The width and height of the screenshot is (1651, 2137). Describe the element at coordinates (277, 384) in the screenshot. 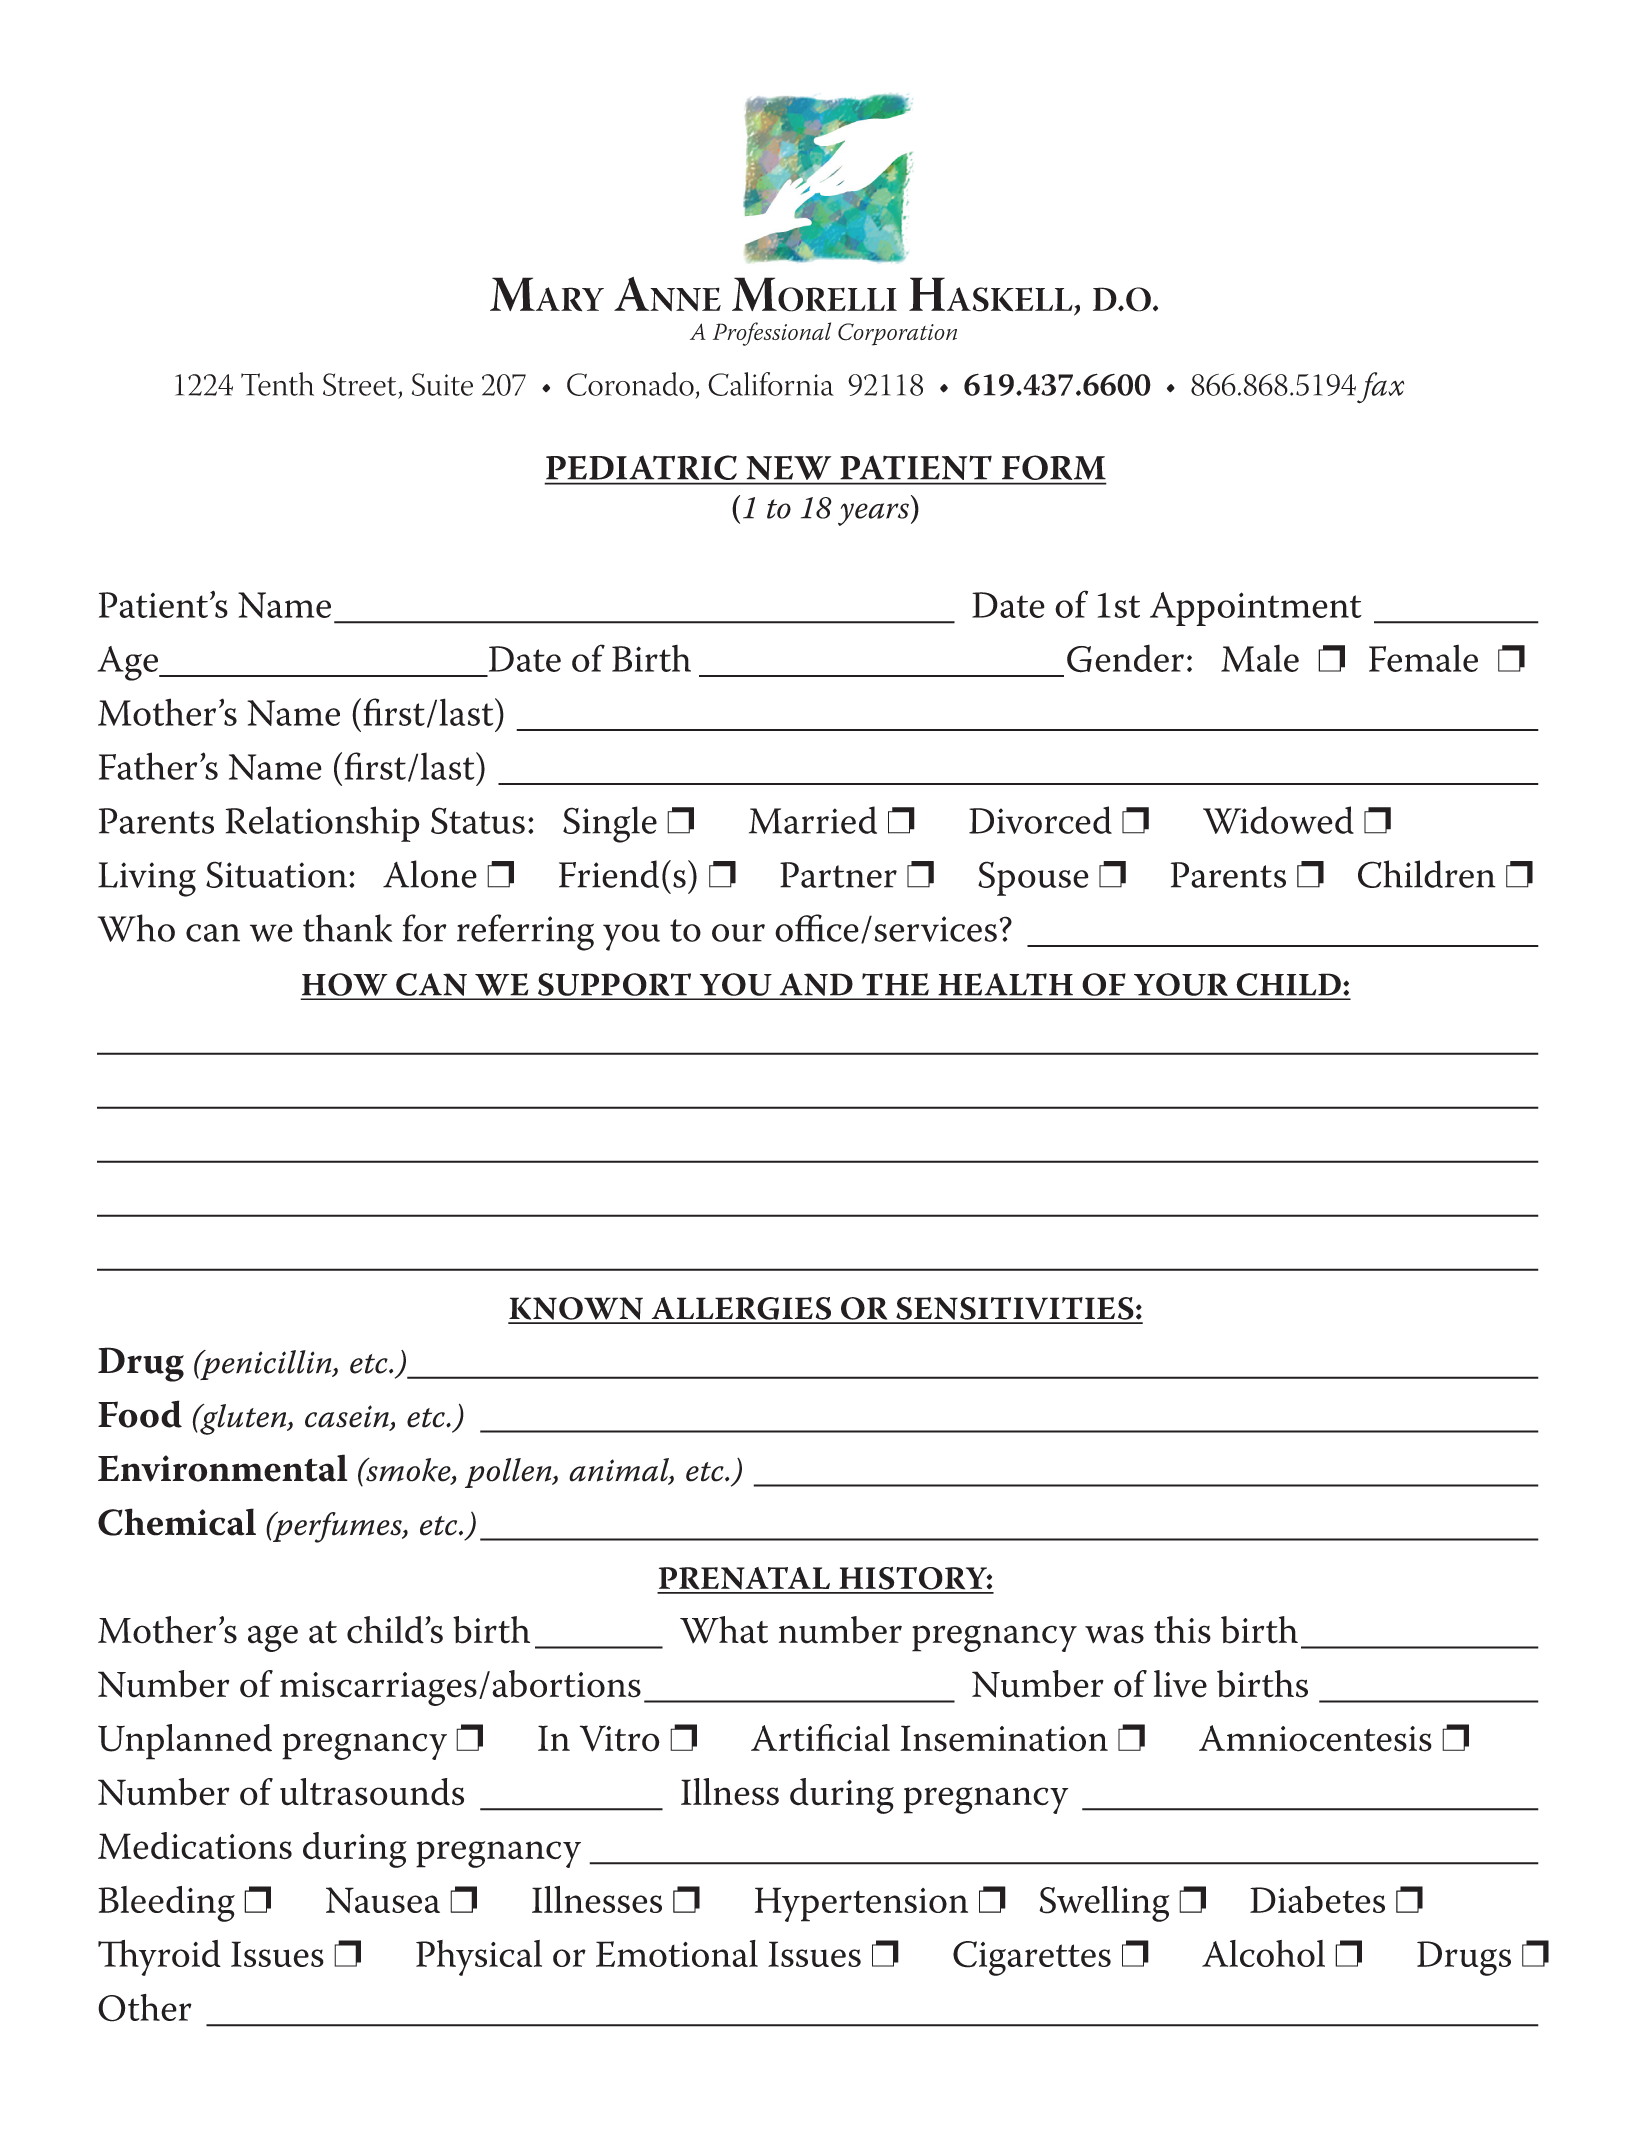

I see `Tenth` at that location.
